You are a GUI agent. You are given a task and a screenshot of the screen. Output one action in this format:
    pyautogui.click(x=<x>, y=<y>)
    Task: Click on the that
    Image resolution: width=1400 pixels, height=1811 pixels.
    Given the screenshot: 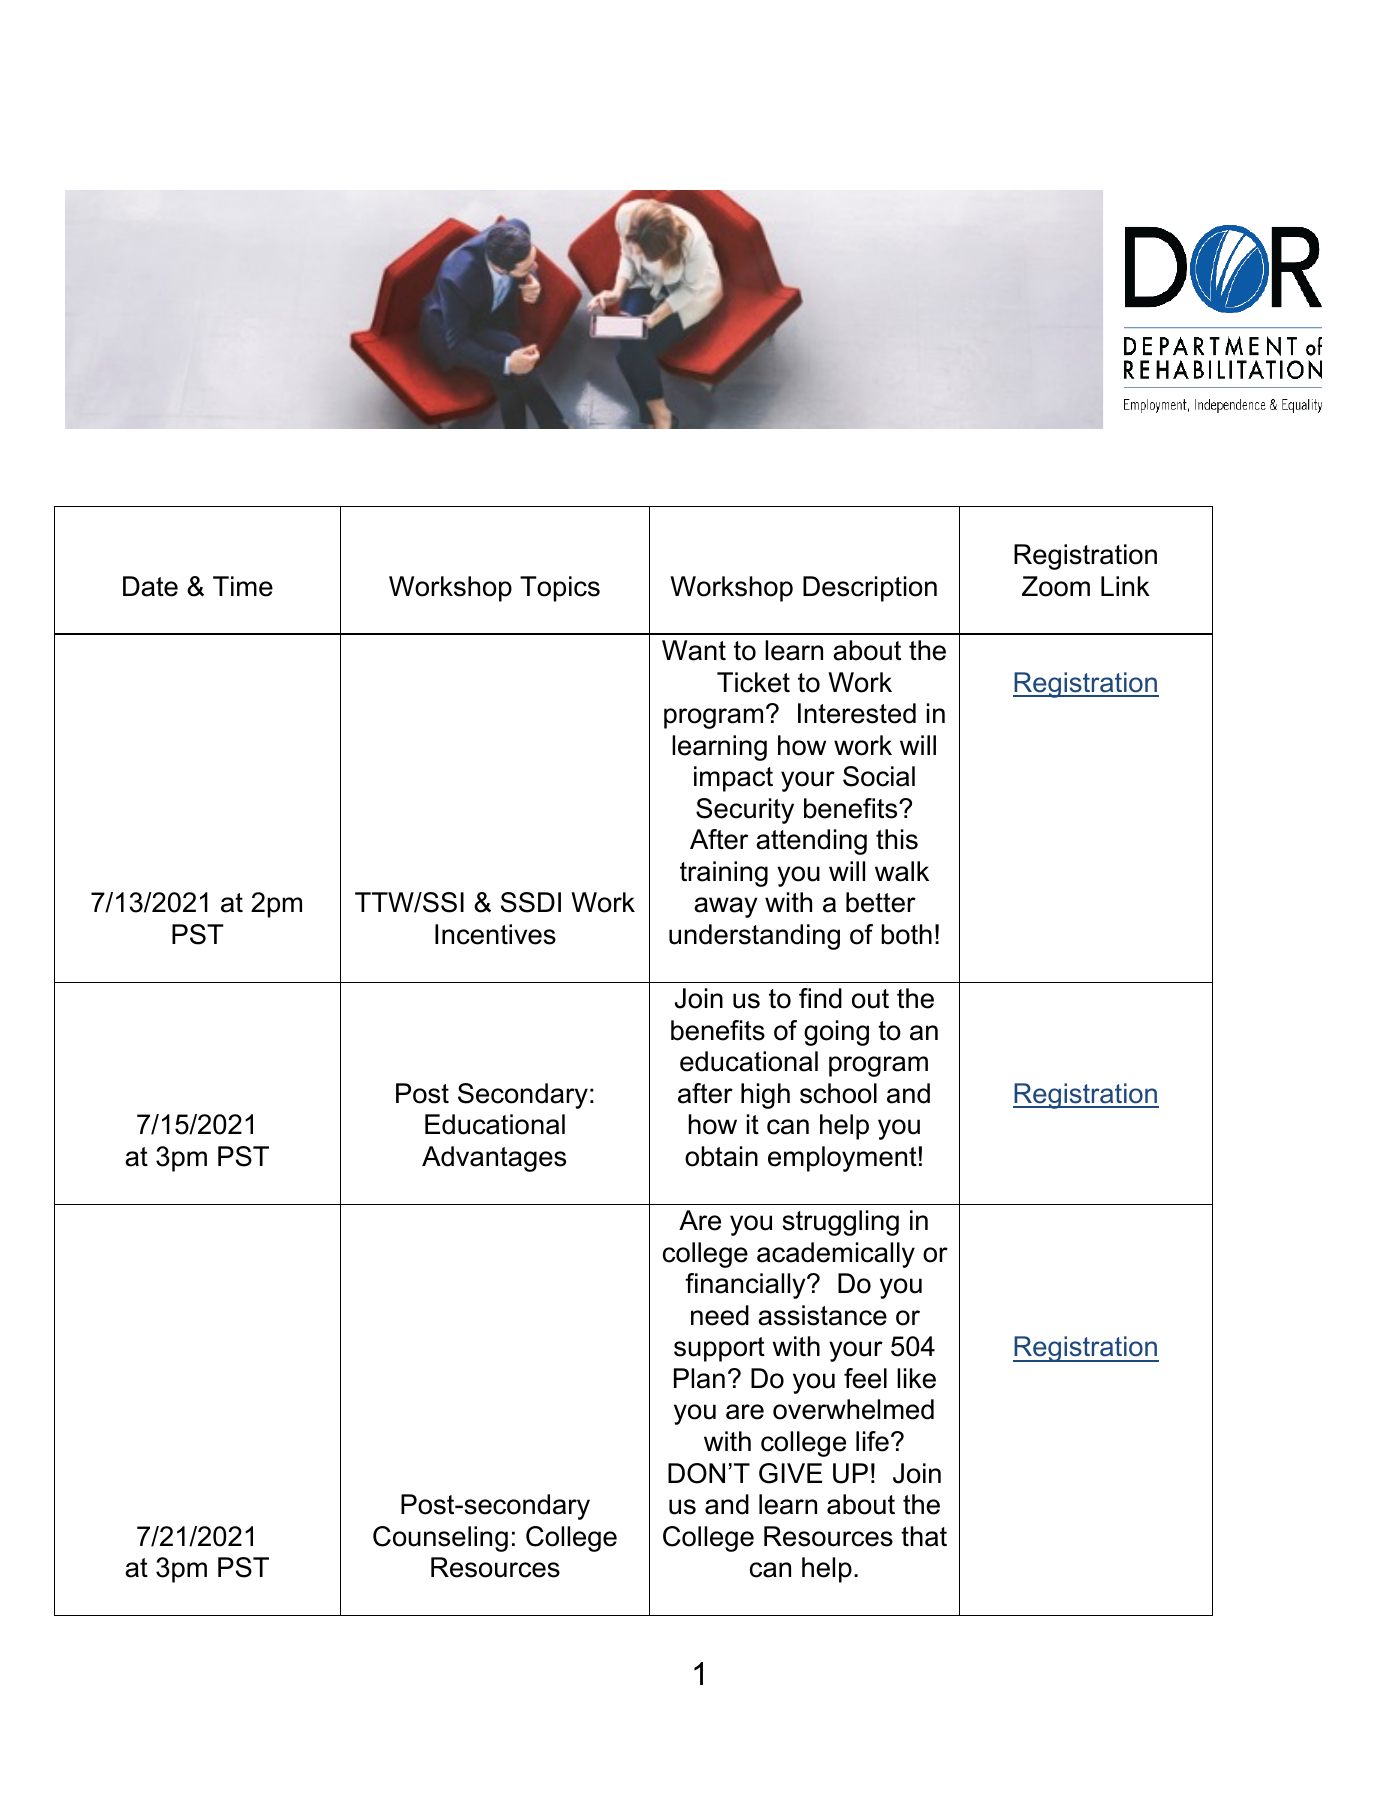 What is the action you would take?
    pyautogui.click(x=924, y=1536)
